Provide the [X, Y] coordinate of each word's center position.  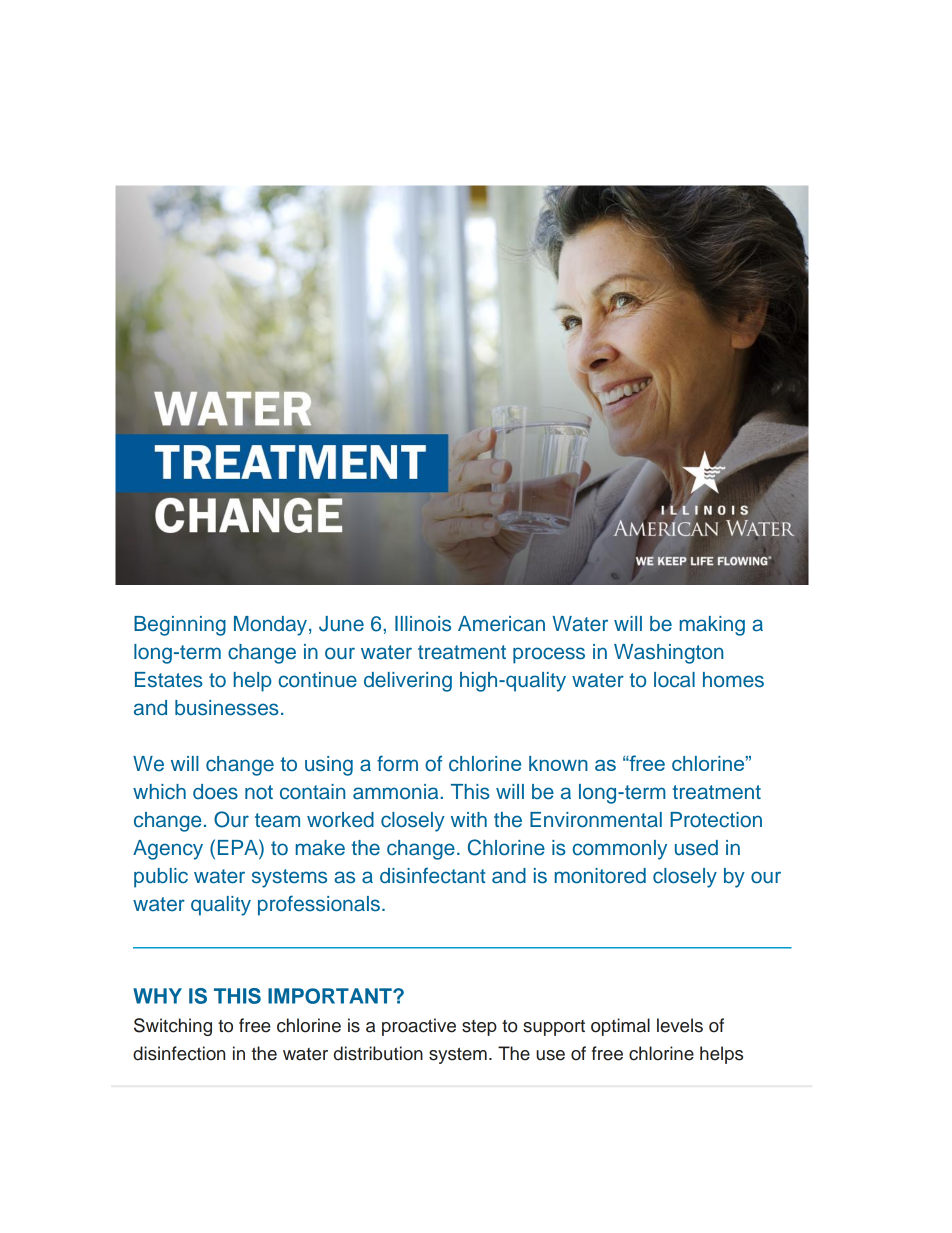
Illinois [423, 624]
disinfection [179, 1053]
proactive [419, 1027]
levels [680, 1025]
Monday [270, 626]
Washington [668, 654]
